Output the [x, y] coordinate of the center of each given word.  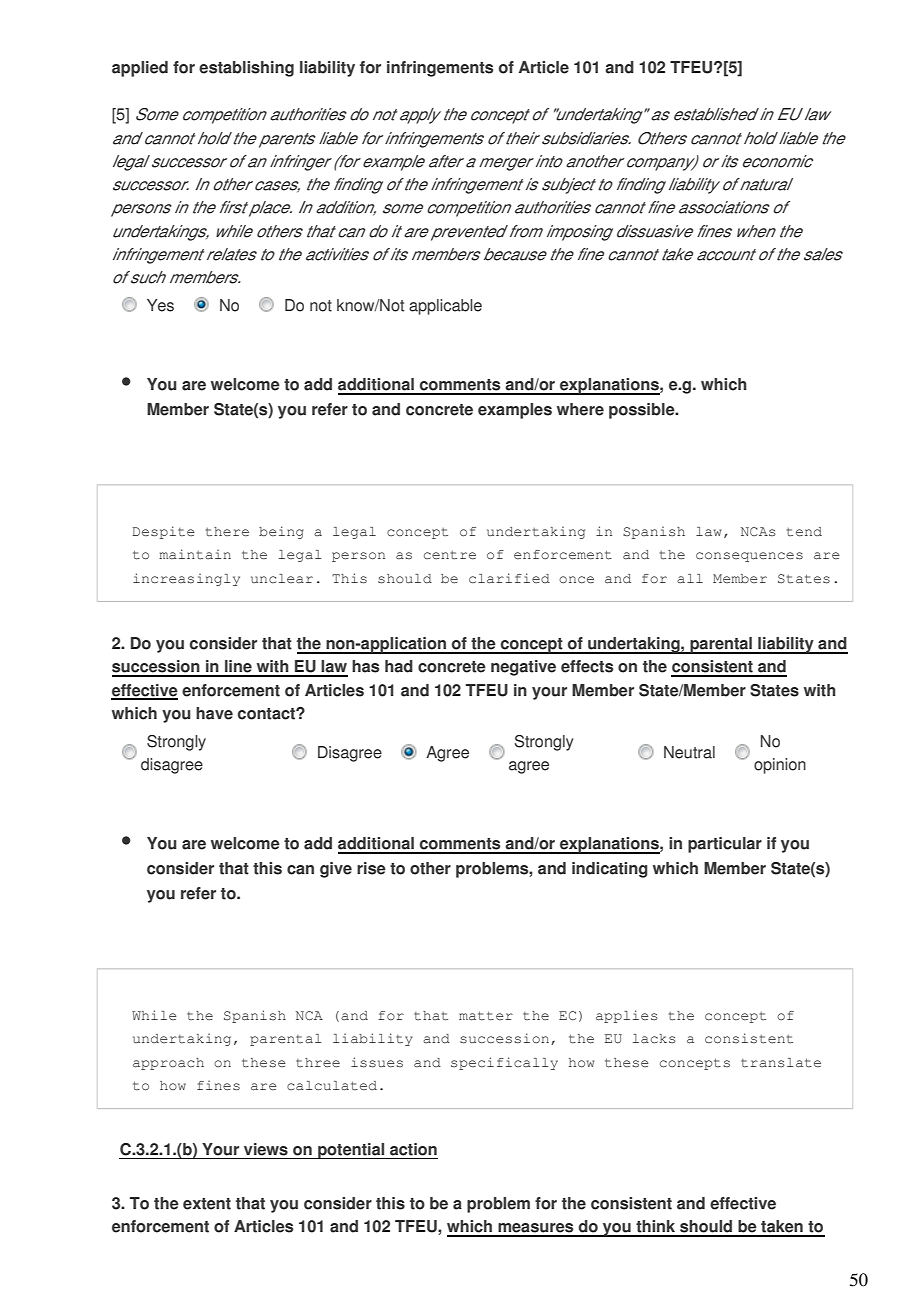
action [413, 1149]
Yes [160, 305]
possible [643, 411]
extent [207, 1204]
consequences [749, 557]
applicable [445, 307]
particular [725, 845]
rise [371, 868]
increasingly [186, 579]
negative [523, 668]
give [336, 870]
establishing [246, 69]
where [580, 409]
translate [781, 1063]
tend [804, 532]
